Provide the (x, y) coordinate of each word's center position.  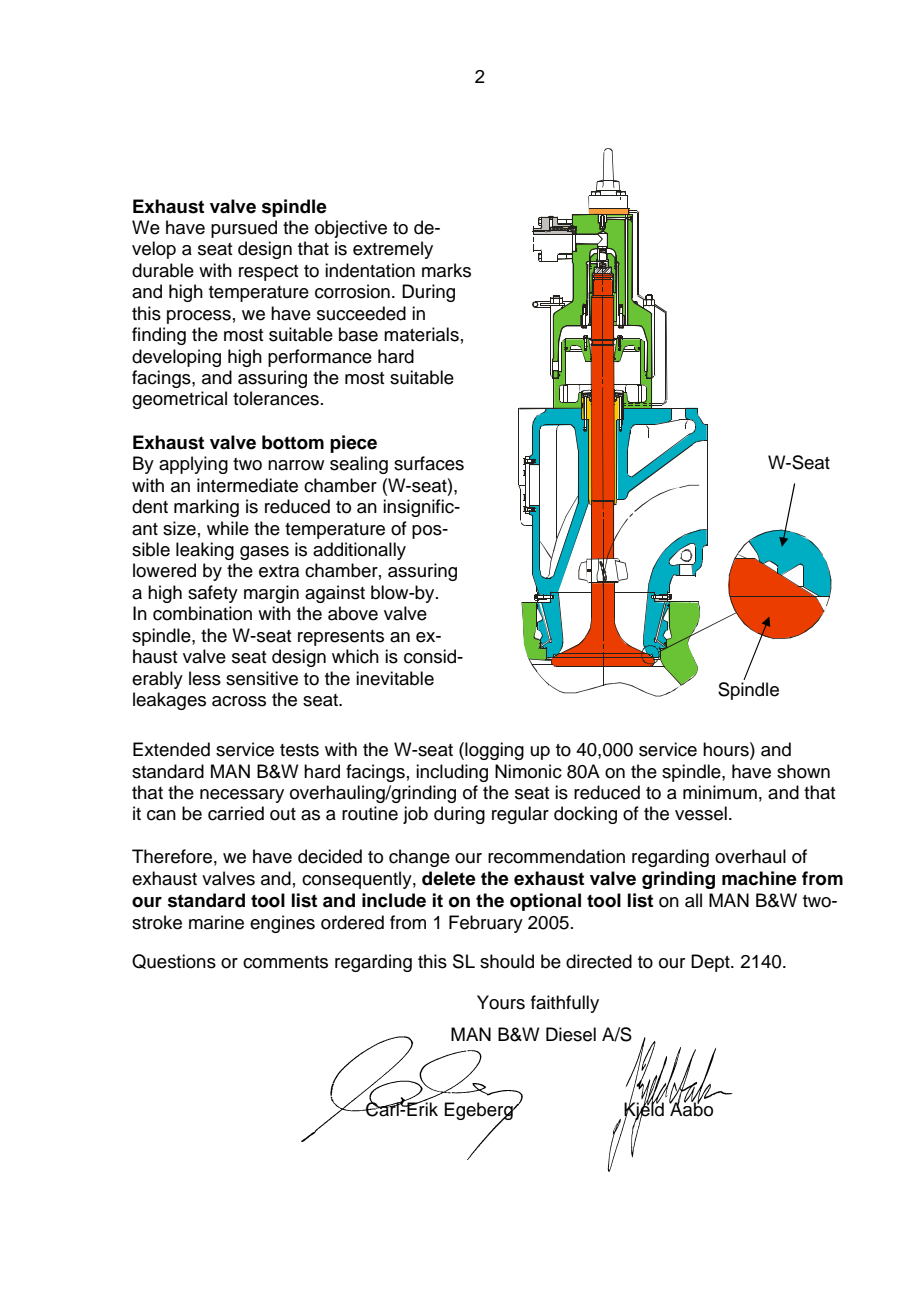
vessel (701, 813)
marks (446, 270)
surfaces (429, 463)
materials (421, 334)
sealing (359, 465)
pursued (244, 229)
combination (202, 613)
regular (520, 815)
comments (285, 962)
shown (803, 771)
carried (236, 813)
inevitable (395, 678)
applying (193, 465)
